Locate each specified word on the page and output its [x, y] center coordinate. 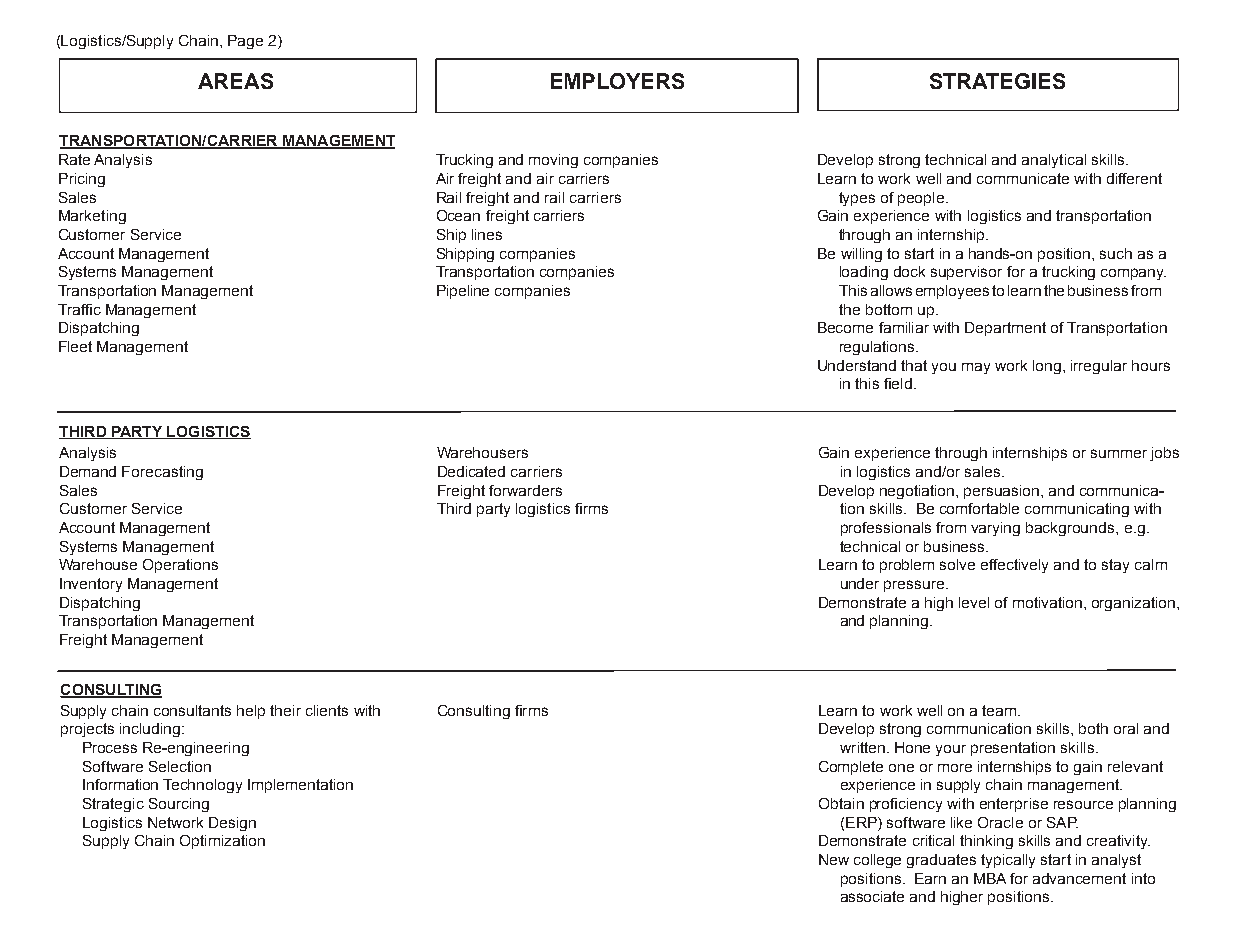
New [834, 859]
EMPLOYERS [617, 81]
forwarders [525, 490]
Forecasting [162, 473]
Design [232, 824]
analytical [1054, 161]
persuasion [1003, 492]
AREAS [235, 81]
